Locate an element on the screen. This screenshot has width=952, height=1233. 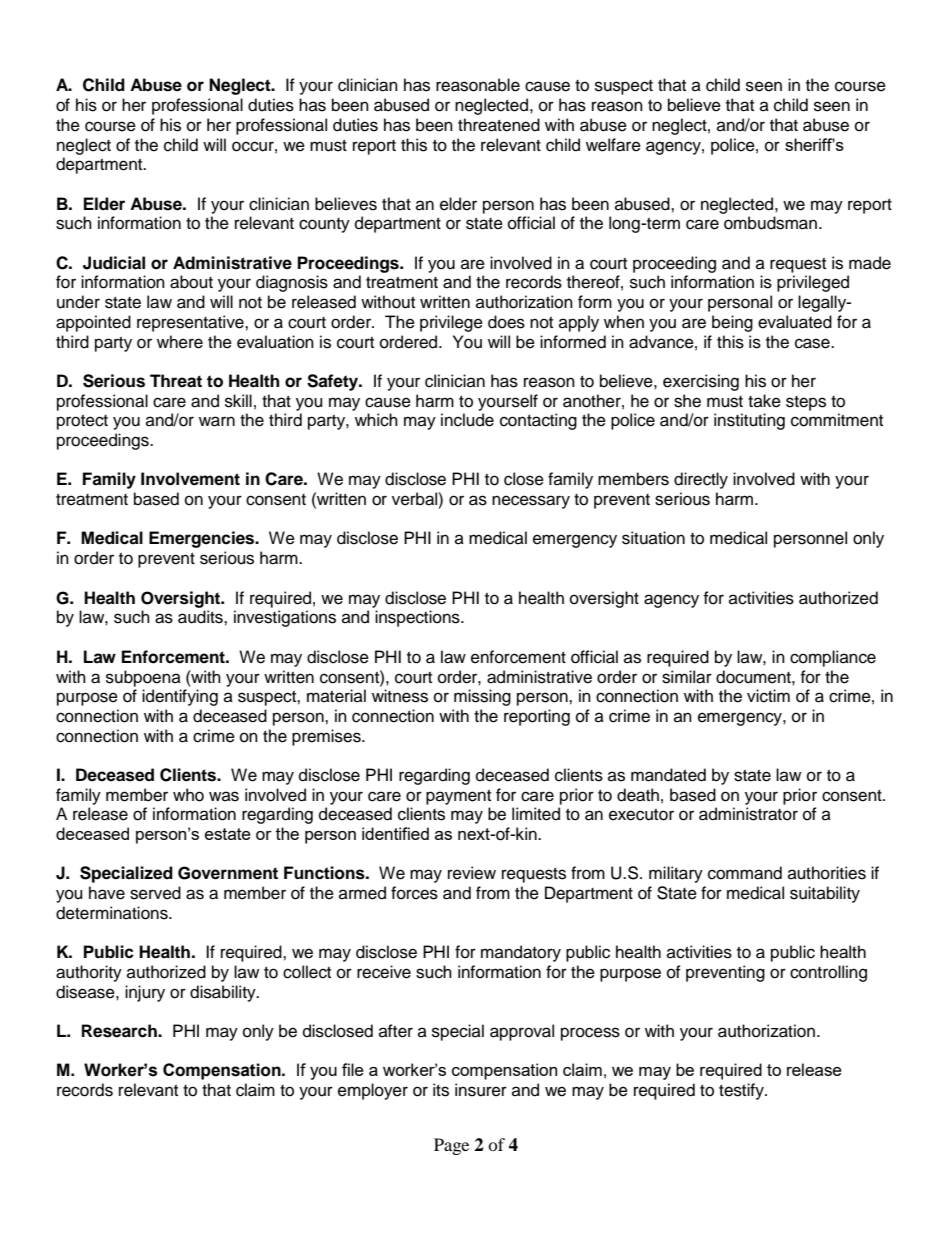
directly is located at coordinates (701, 480).
